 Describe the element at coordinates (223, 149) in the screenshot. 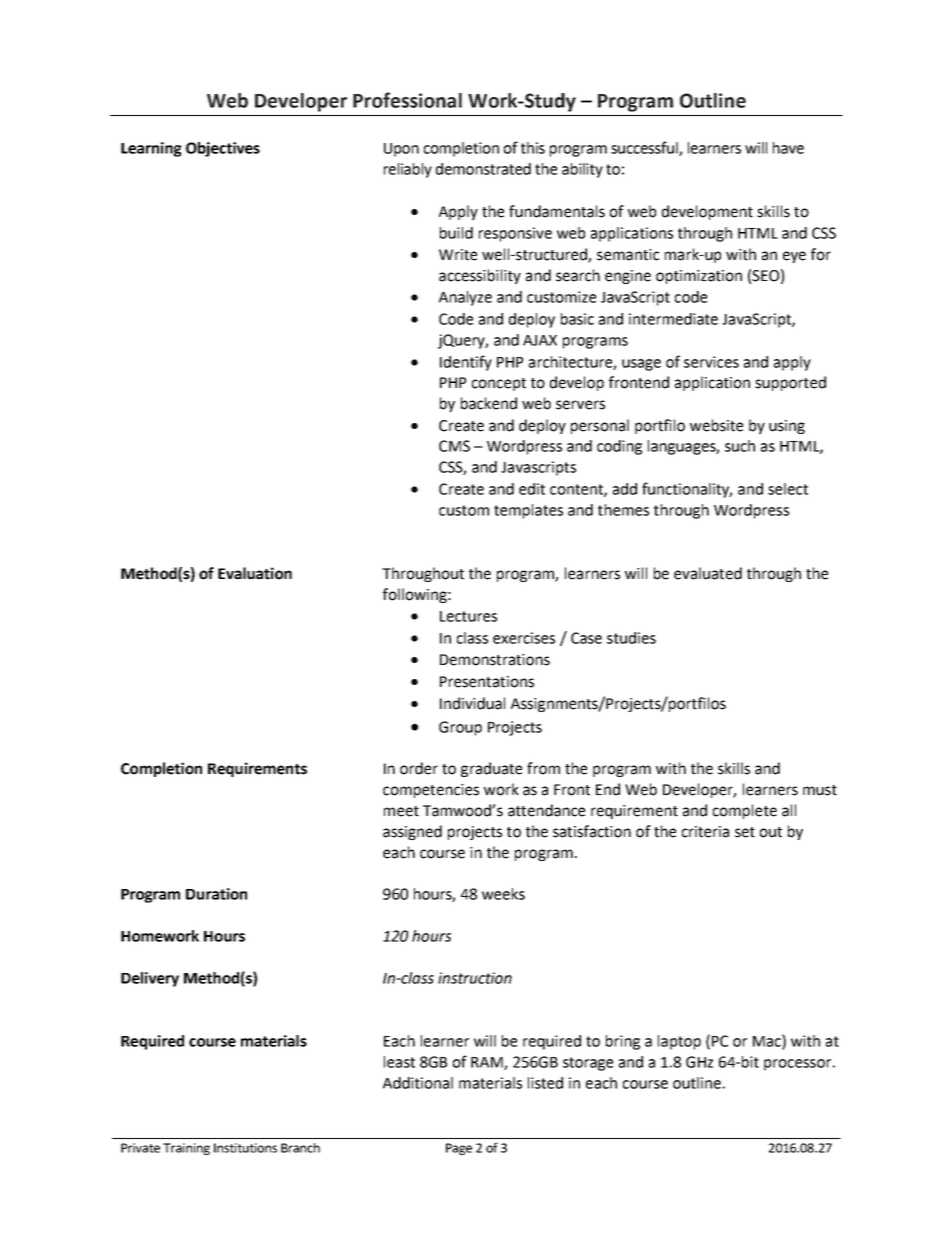

I see `Objectives` at that location.
